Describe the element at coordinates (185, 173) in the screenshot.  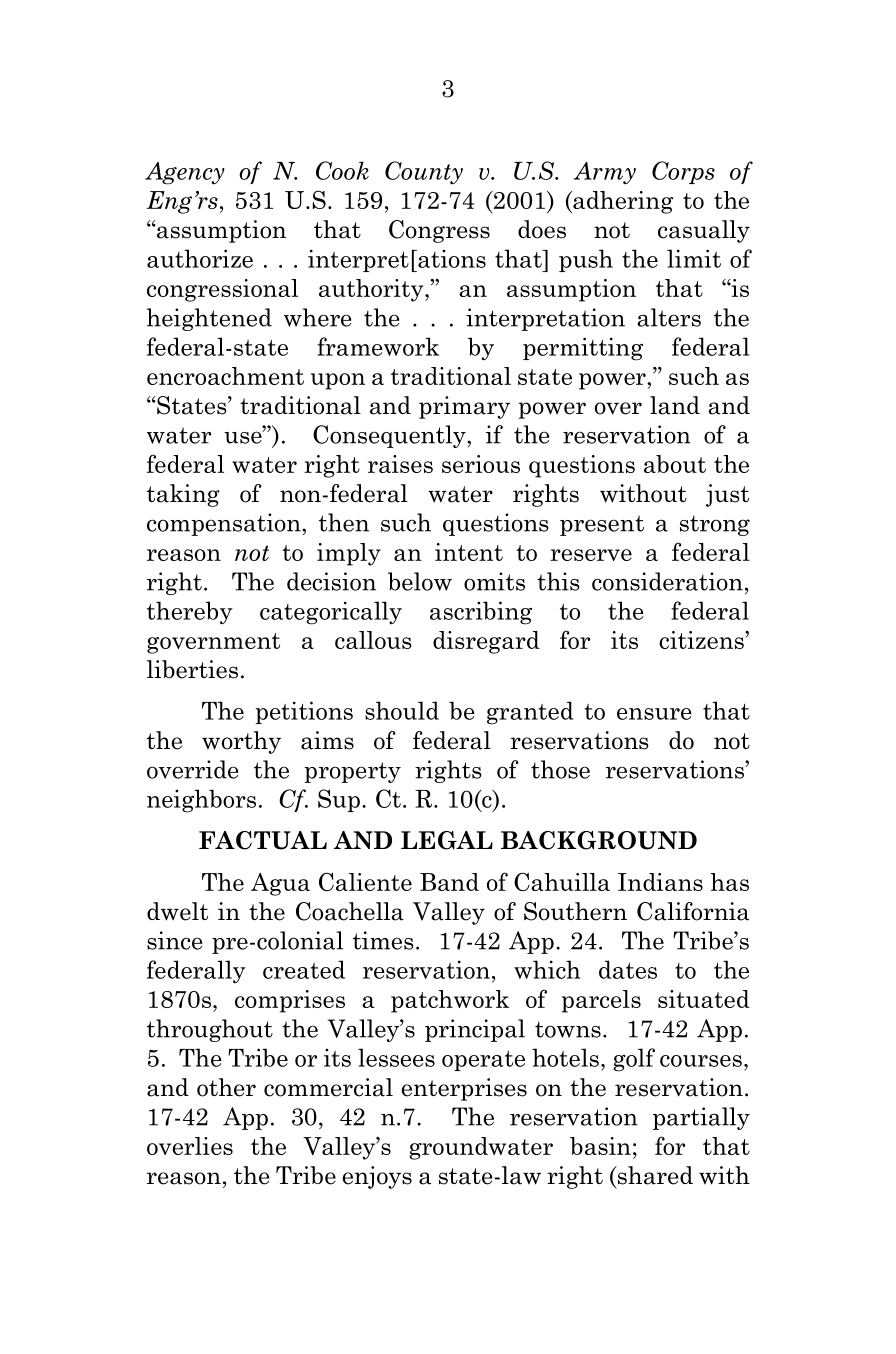
I see `Agency` at that location.
